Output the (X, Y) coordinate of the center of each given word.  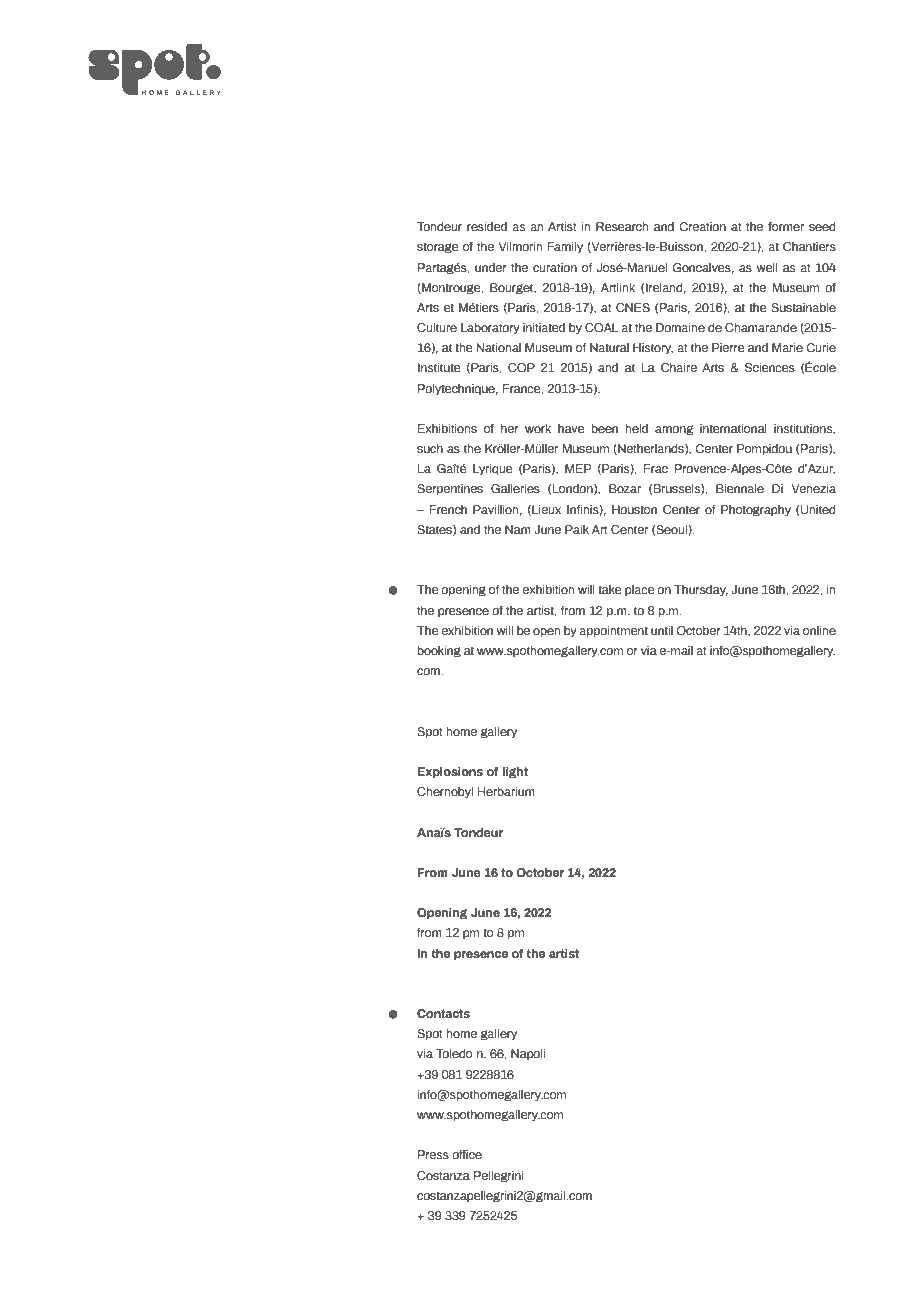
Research (622, 226)
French (448, 509)
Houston (634, 509)
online (819, 630)
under (491, 267)
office (467, 1154)
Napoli (528, 1054)
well (767, 267)
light (515, 772)
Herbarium (506, 791)
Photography (756, 510)
